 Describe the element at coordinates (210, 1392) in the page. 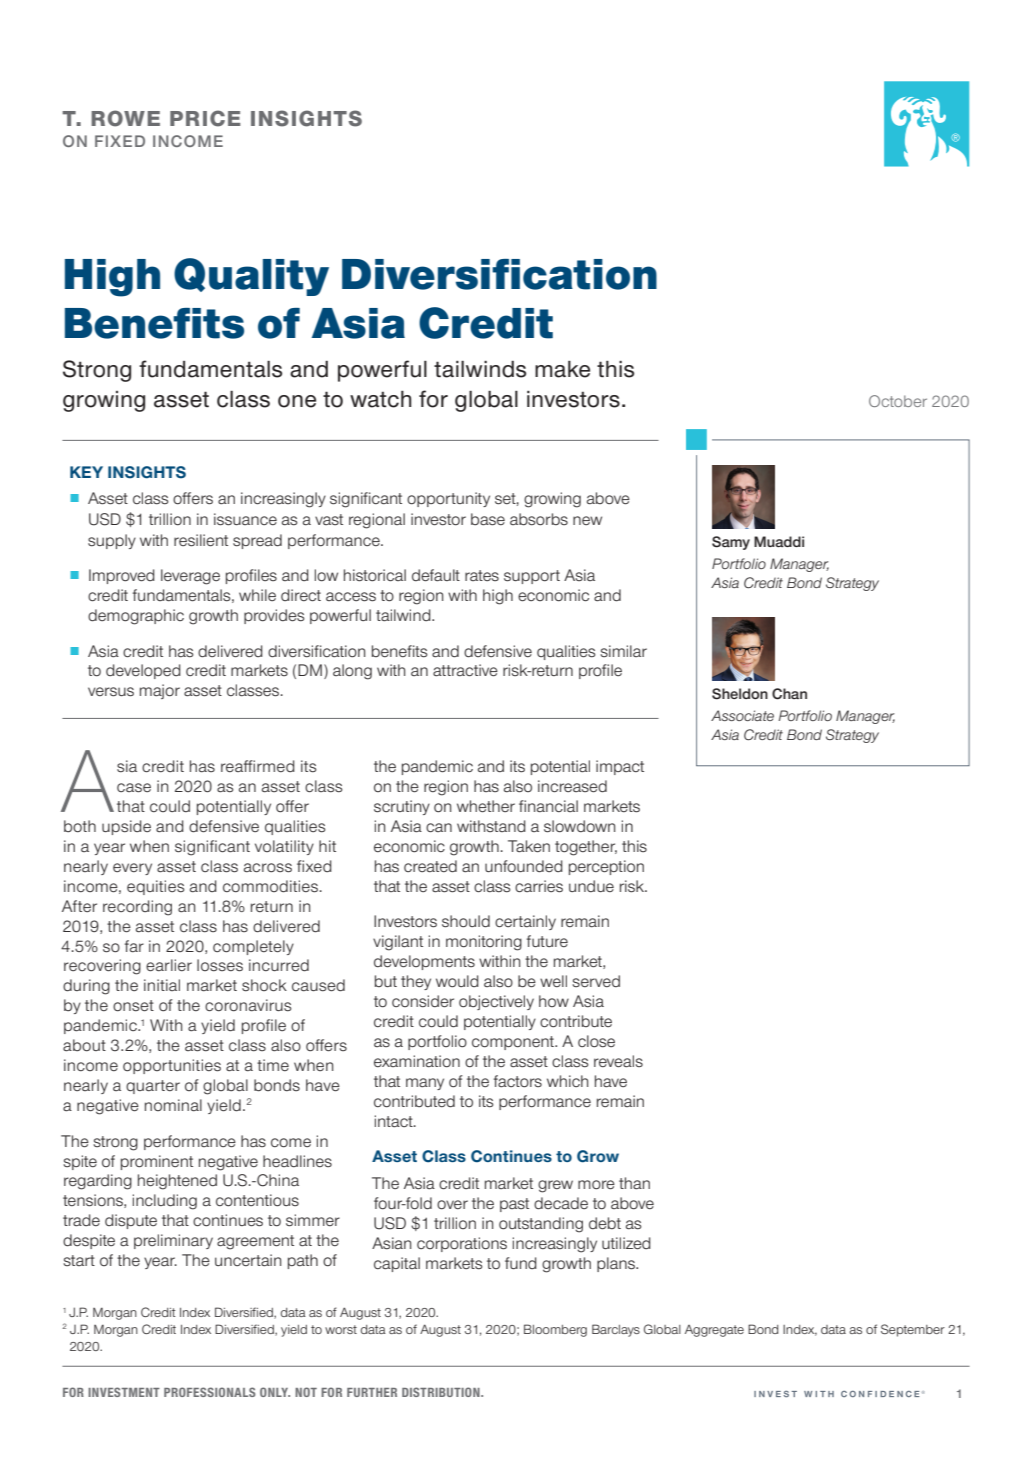

I see `PROFESSIONALS` at that location.
